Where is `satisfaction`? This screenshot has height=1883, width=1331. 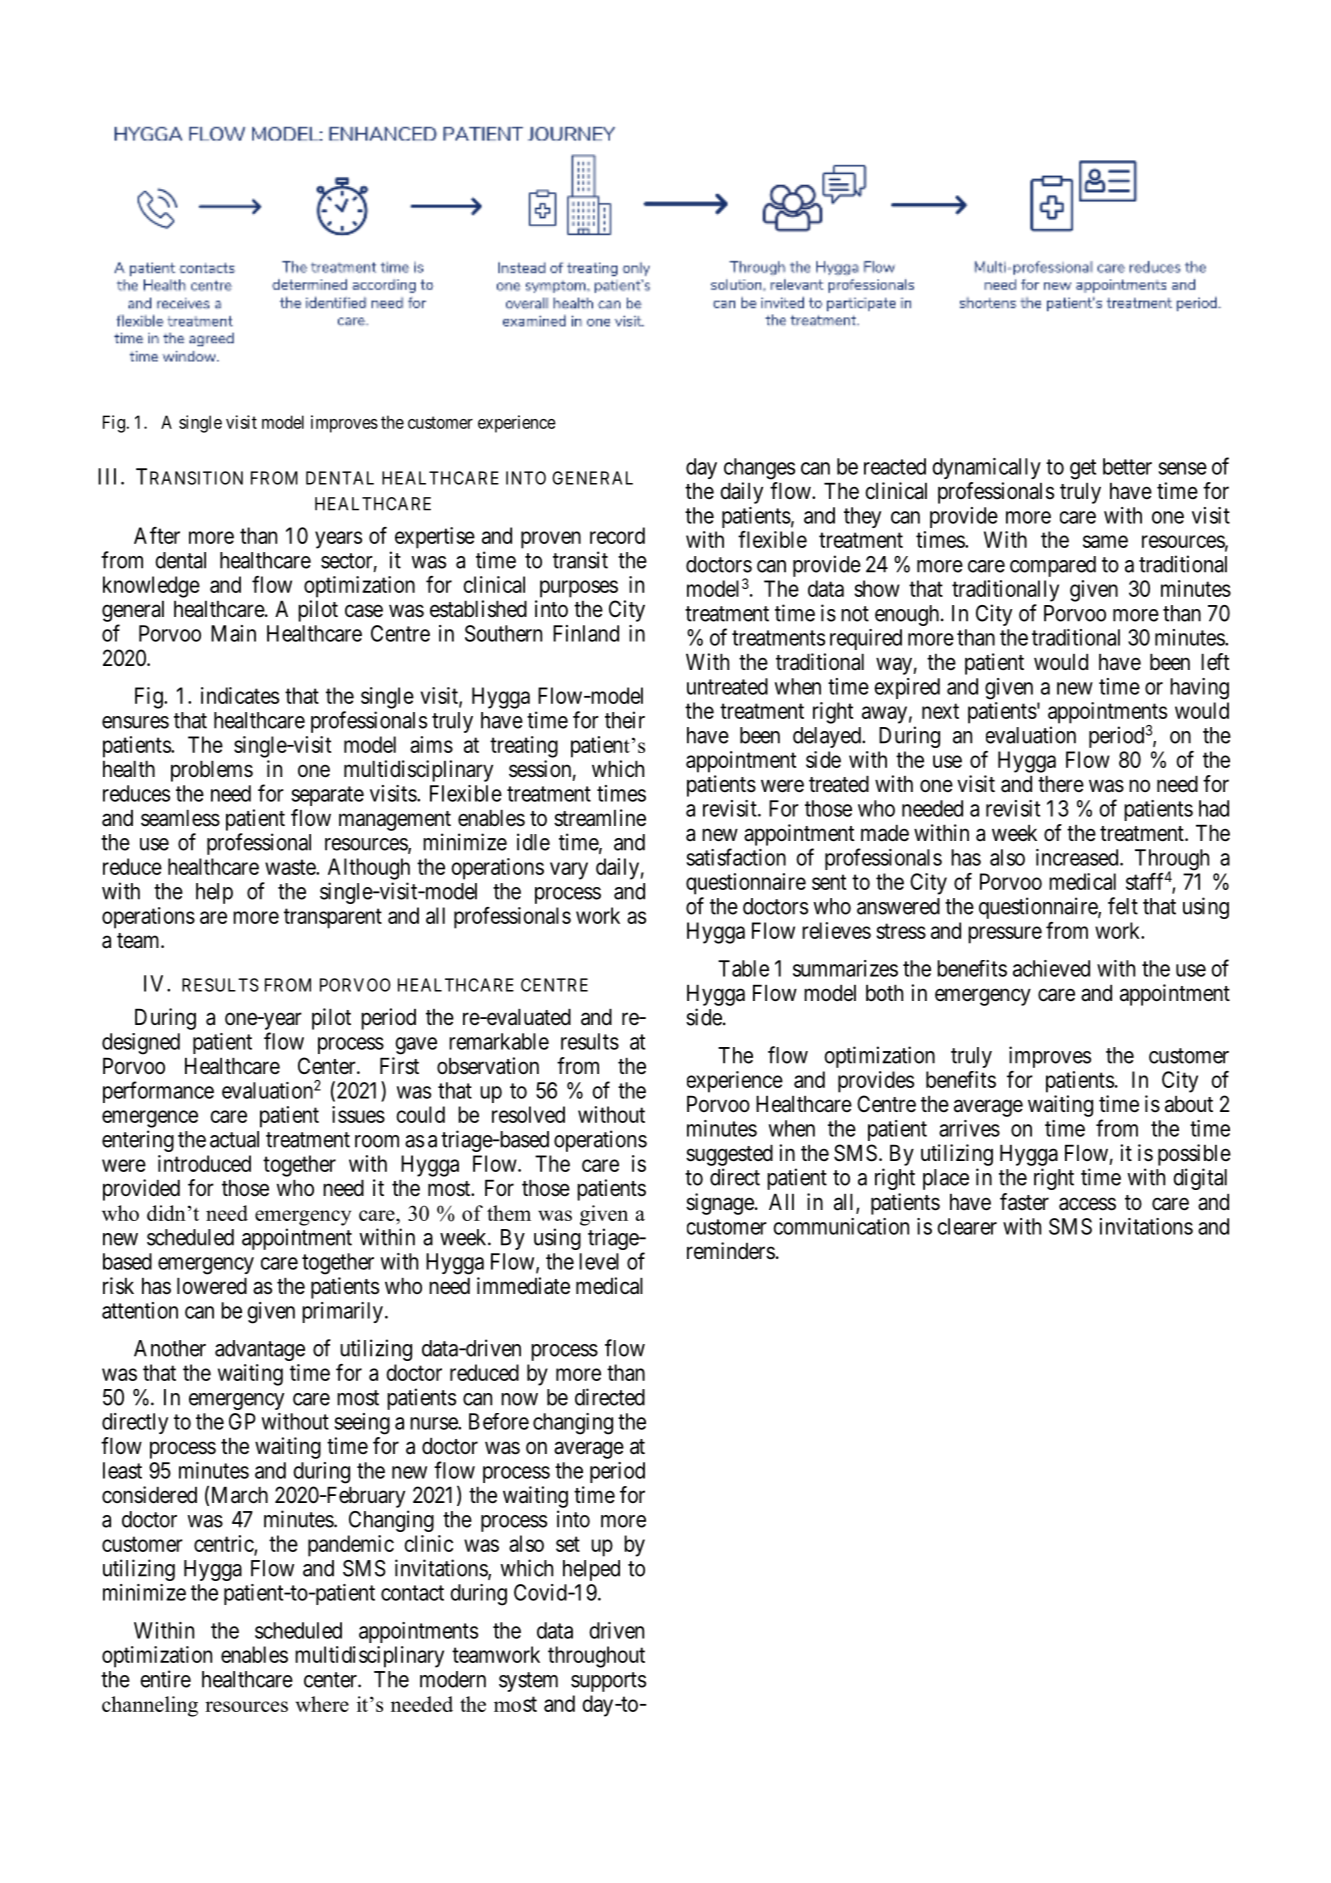
satisfaction is located at coordinates (736, 857).
